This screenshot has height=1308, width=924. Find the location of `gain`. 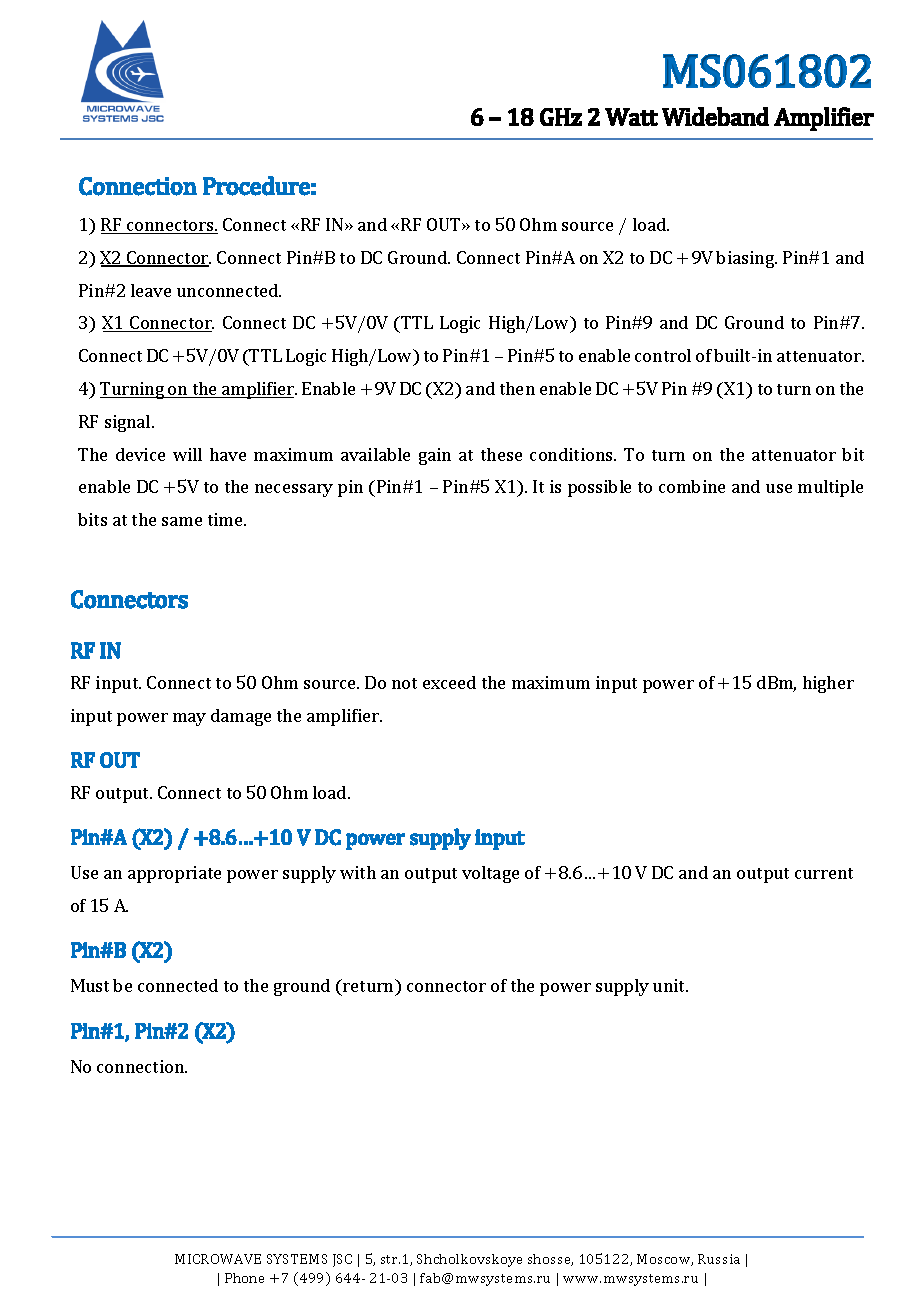

gain is located at coordinates (435, 456).
